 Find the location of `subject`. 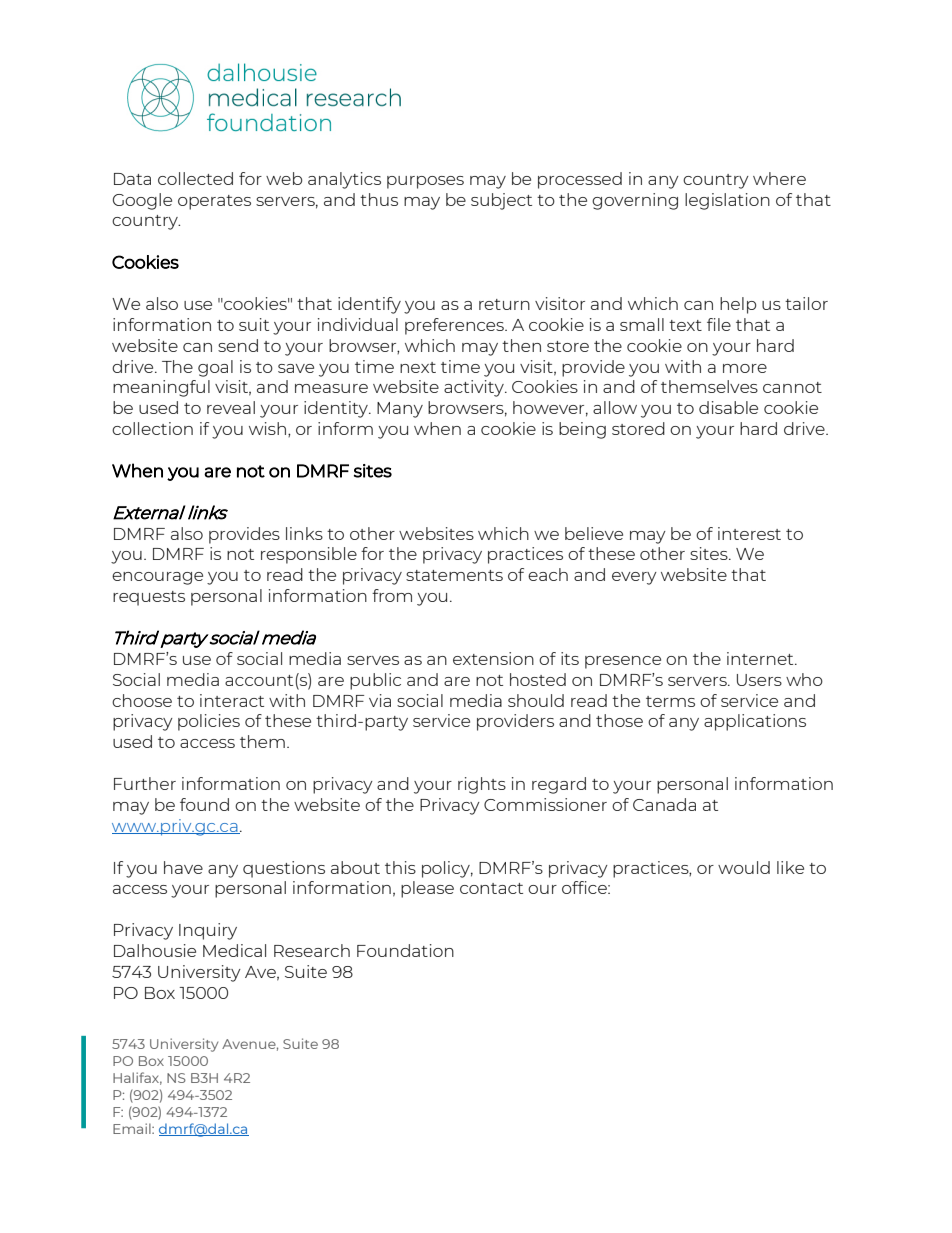

subject is located at coordinates (501, 201).
